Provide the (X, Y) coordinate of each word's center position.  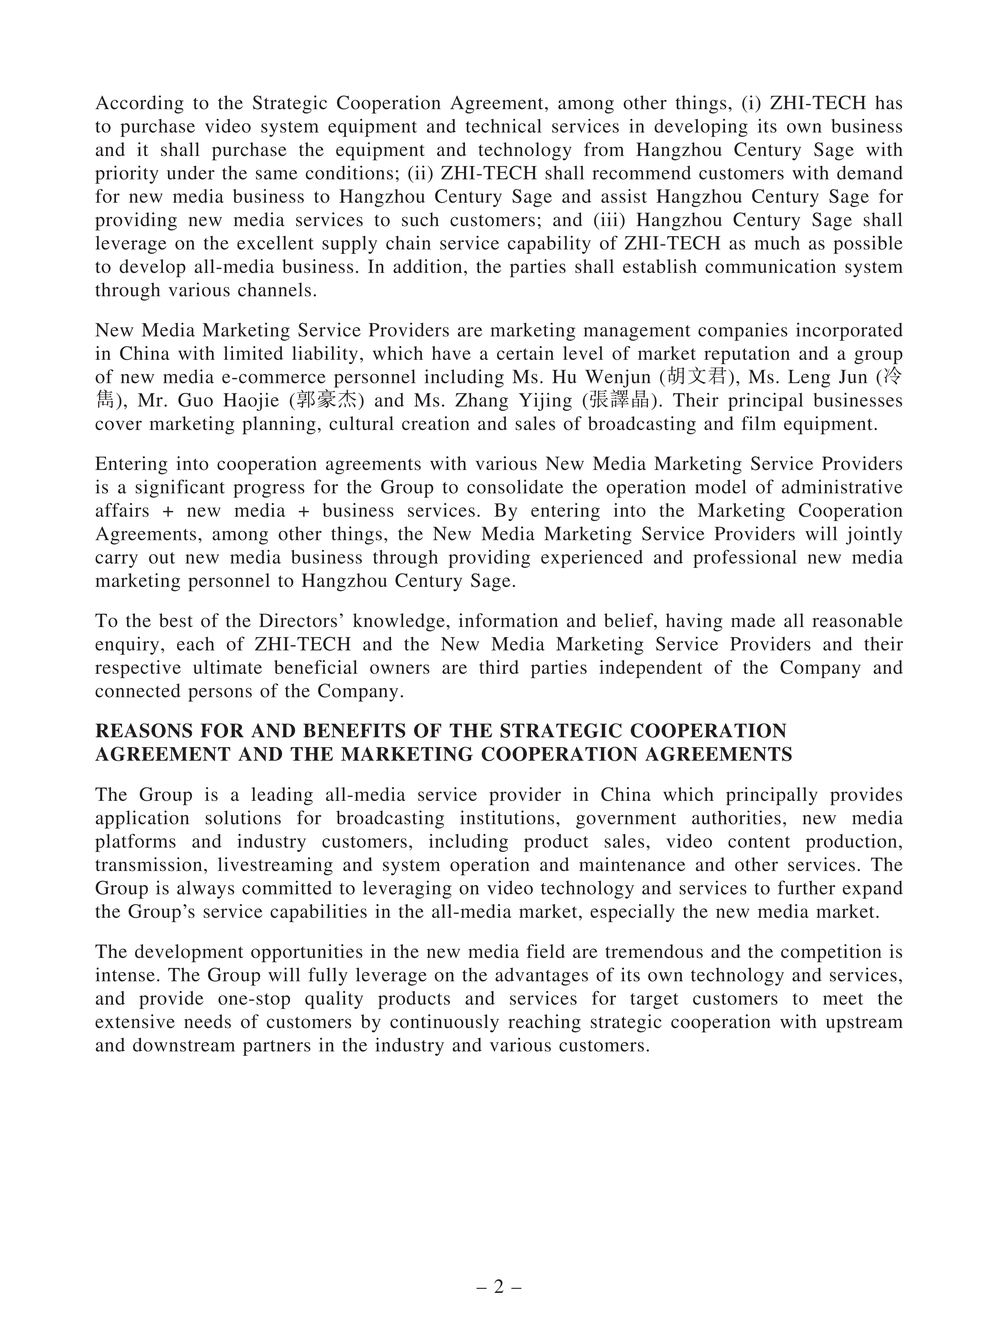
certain (525, 353)
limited (253, 353)
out (162, 558)
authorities (736, 817)
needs (207, 1021)
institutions (508, 817)
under (191, 172)
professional (745, 558)
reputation (747, 355)
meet (843, 999)
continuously (444, 1023)
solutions (243, 817)
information (508, 620)
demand (870, 172)
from (604, 149)
